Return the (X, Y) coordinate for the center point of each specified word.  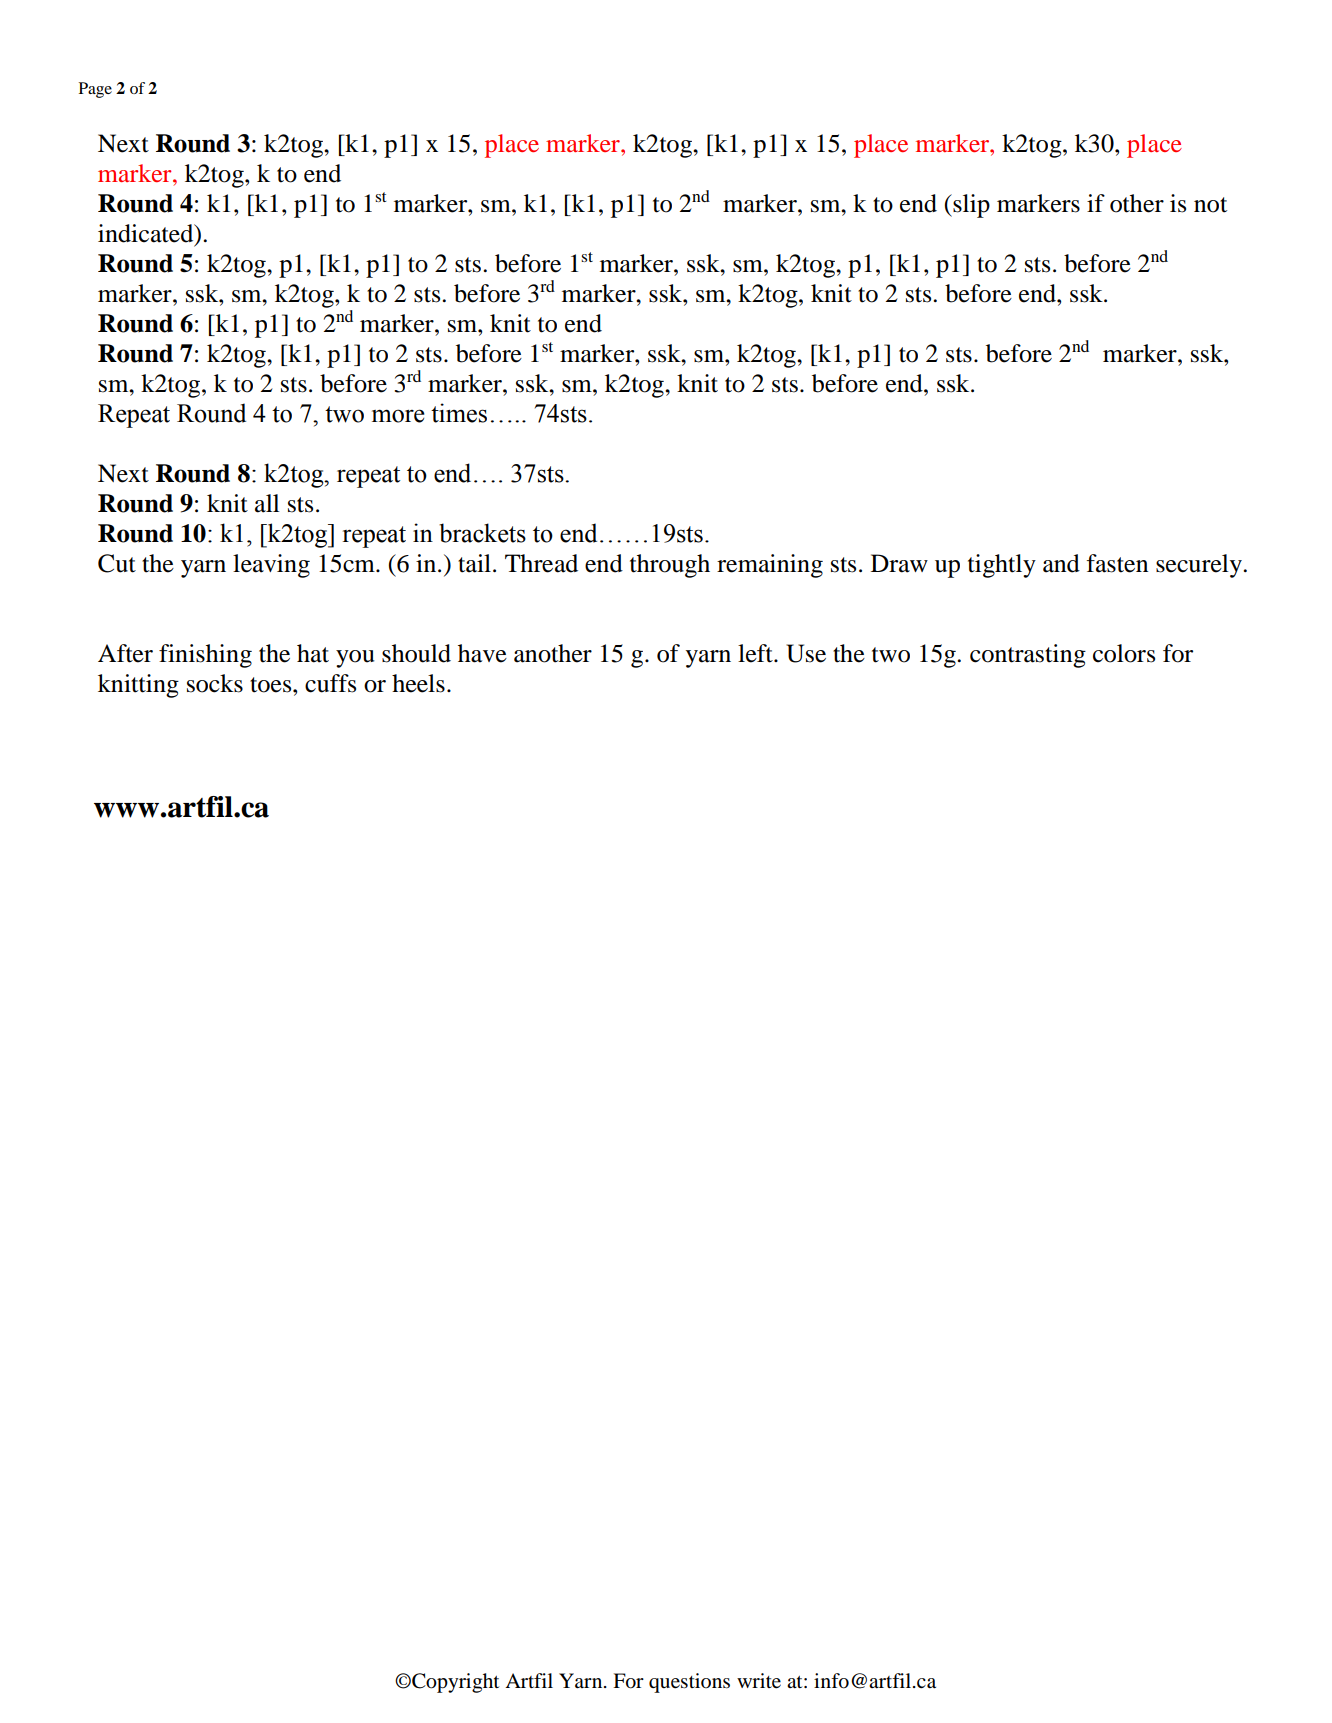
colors (1124, 653)
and (1061, 563)
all (267, 503)
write (759, 1681)
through (670, 566)
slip (970, 206)
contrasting (1028, 656)
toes (272, 685)
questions (689, 1683)
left (756, 653)
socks (215, 683)
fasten (1117, 563)
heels (418, 683)
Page (95, 90)
